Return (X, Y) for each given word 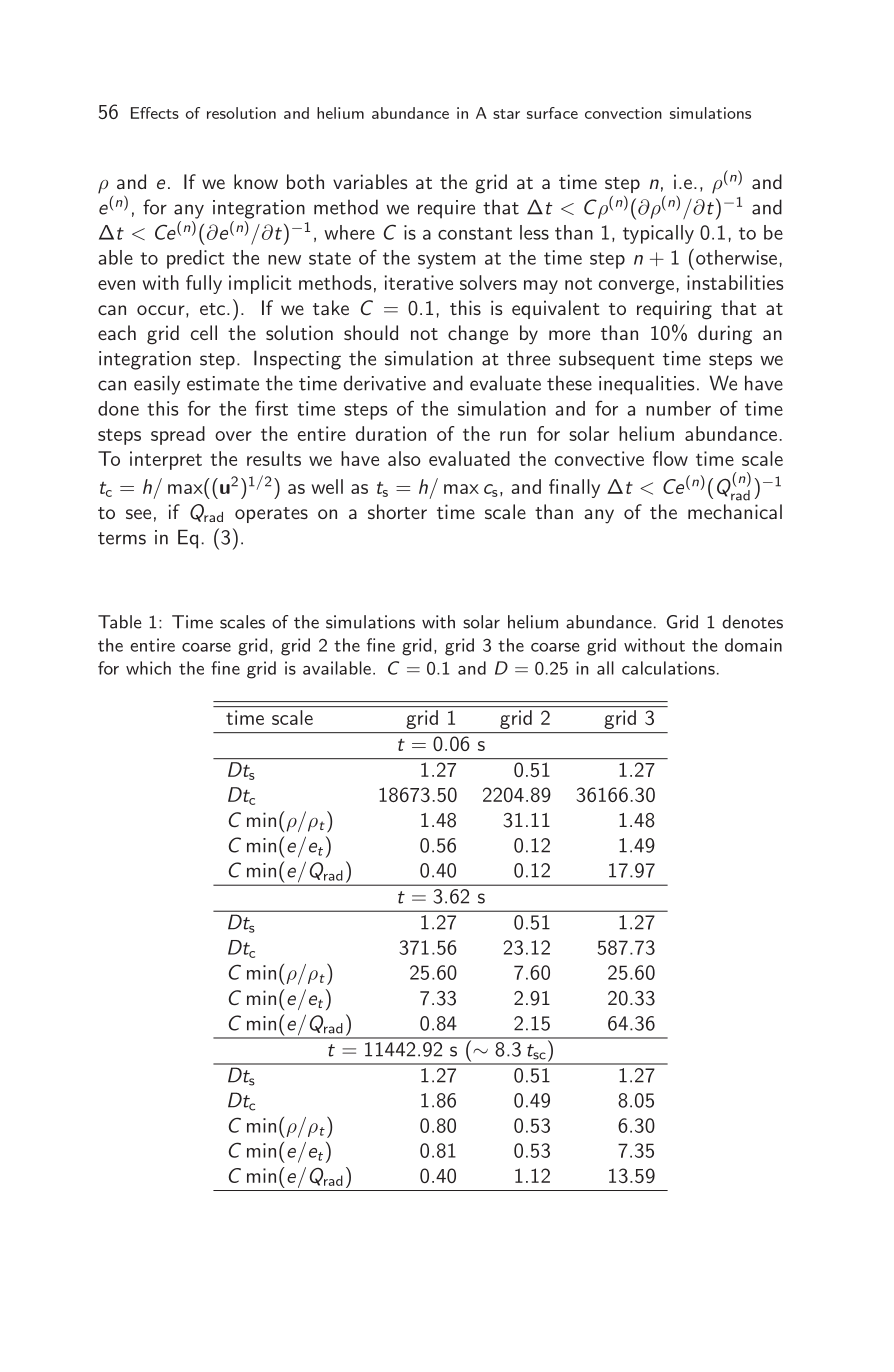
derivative (385, 383)
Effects (155, 113)
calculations (668, 668)
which (148, 668)
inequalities (647, 385)
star (506, 114)
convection (623, 113)
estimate (223, 383)
